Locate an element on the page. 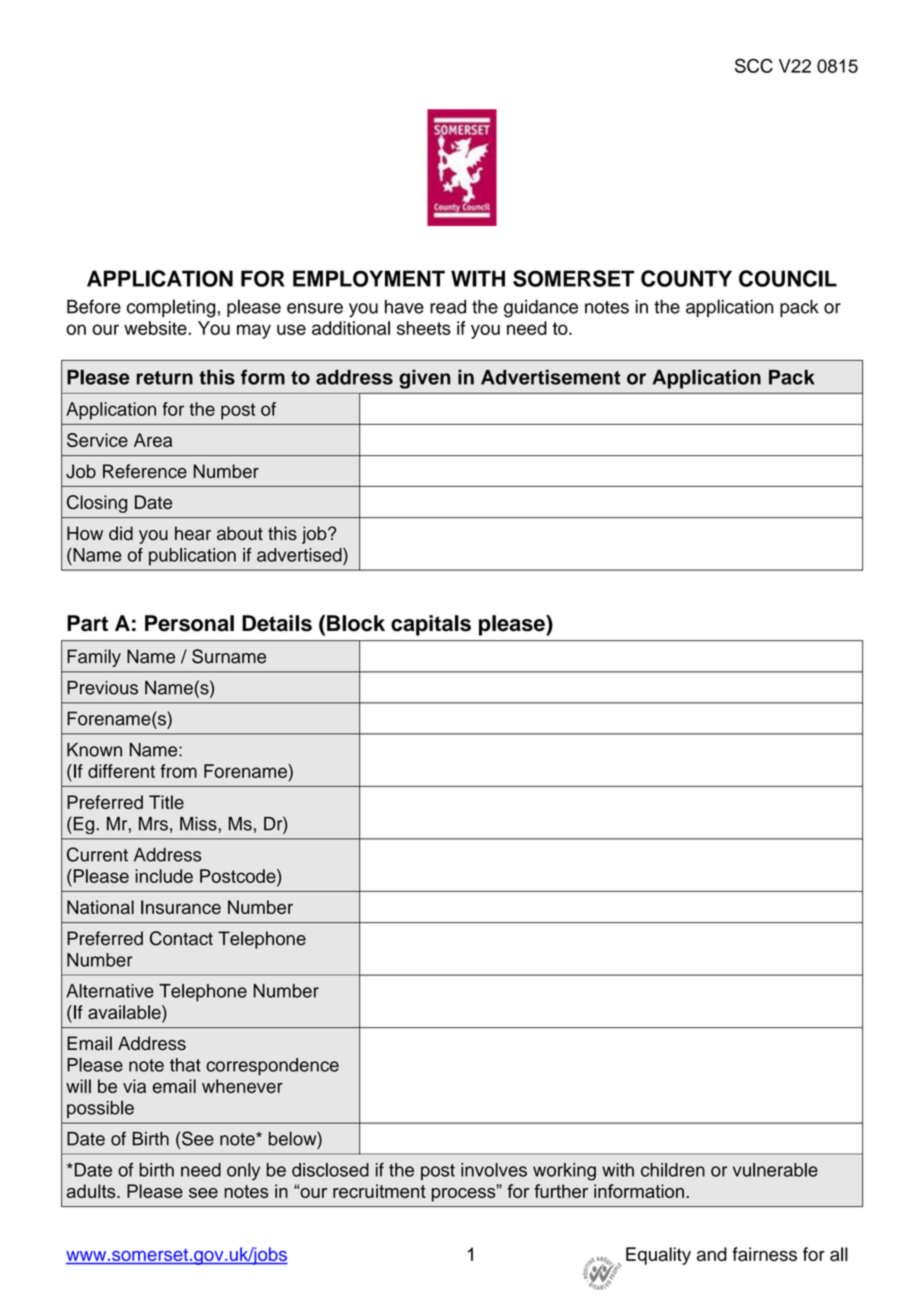 Image resolution: width=924 pixels, height=1308 pixels. adults is located at coordinates (92, 1191).
